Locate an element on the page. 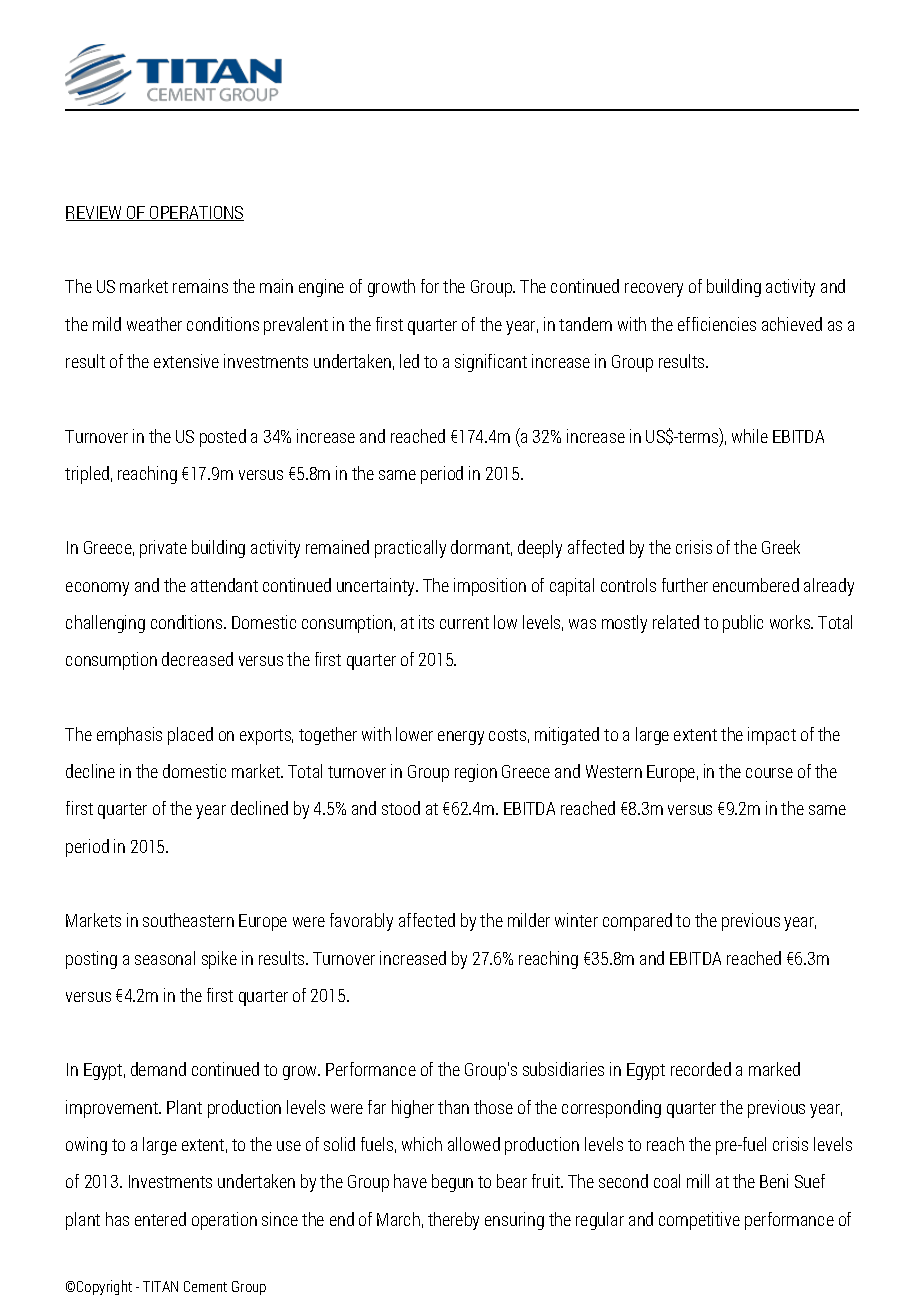  dormant is located at coordinates (481, 548).
